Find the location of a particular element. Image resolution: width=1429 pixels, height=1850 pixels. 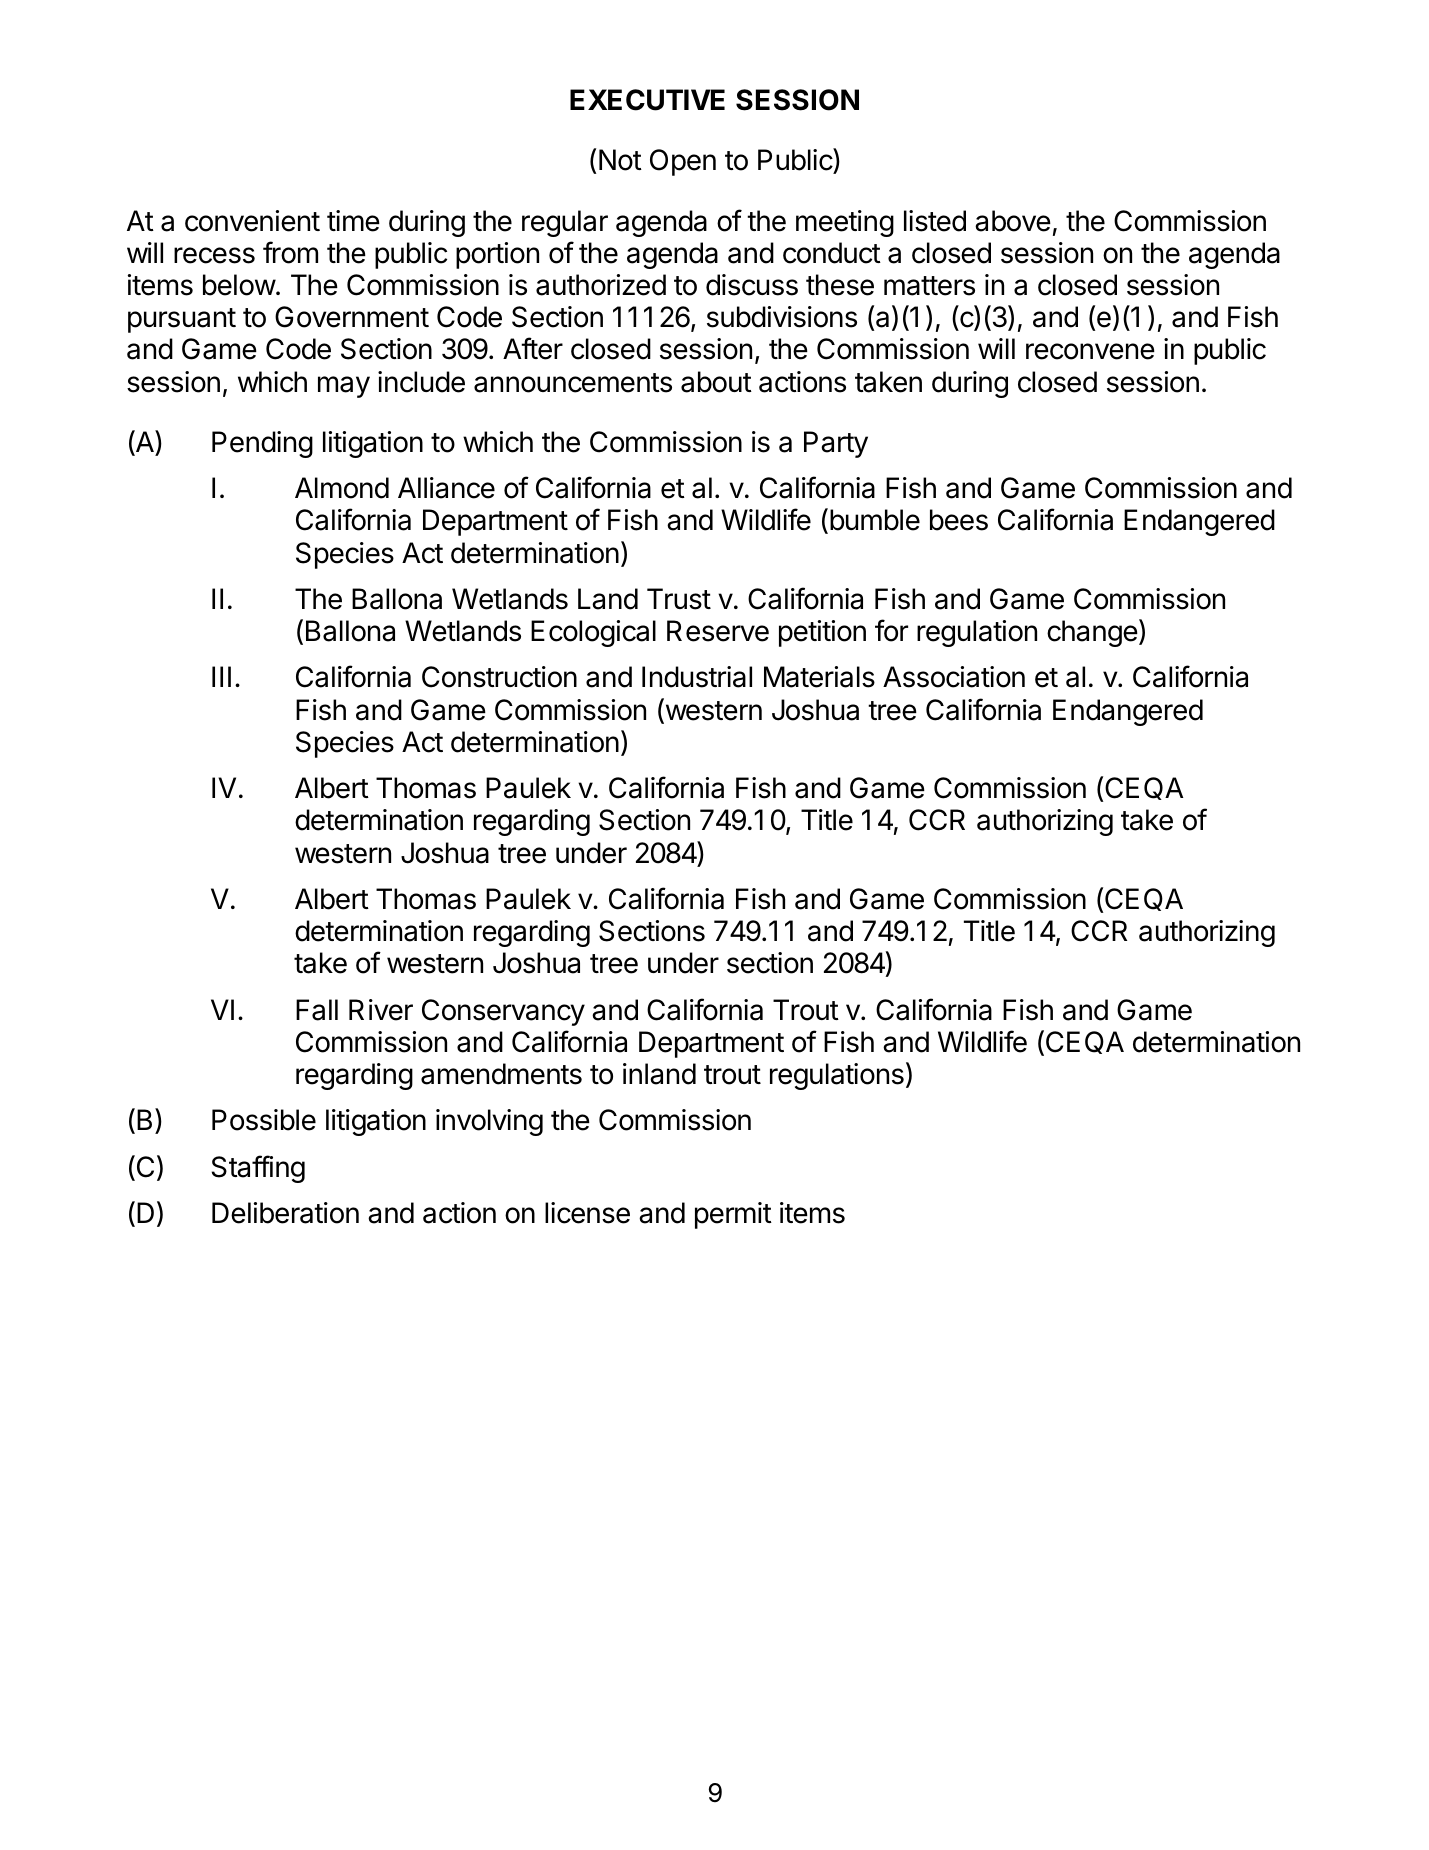

Not is located at coordinates (620, 160).
